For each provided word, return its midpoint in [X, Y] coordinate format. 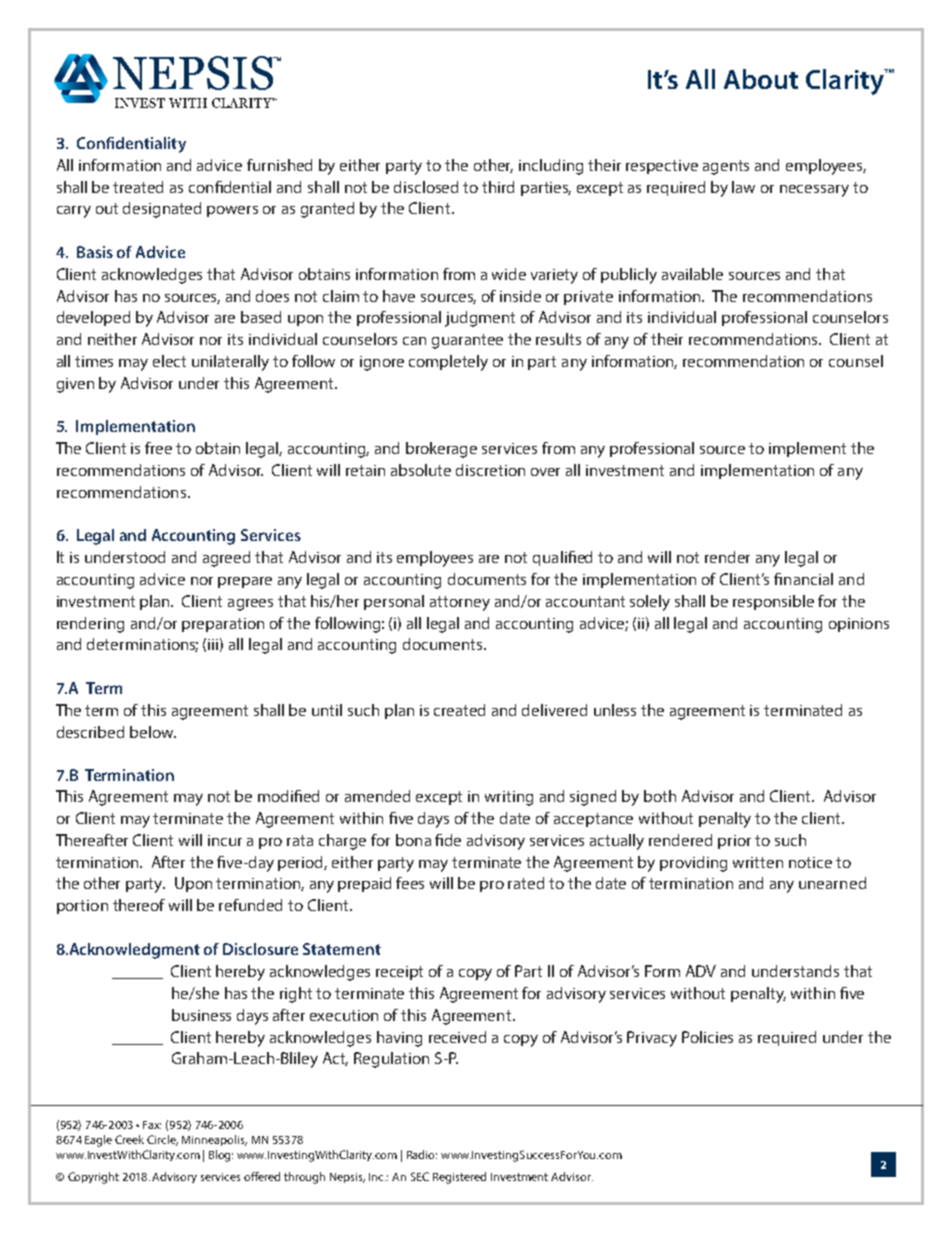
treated [138, 187]
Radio [422, 1154]
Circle [162, 1140]
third [498, 187]
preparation [223, 625]
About [761, 79]
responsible [773, 602]
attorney [460, 603]
